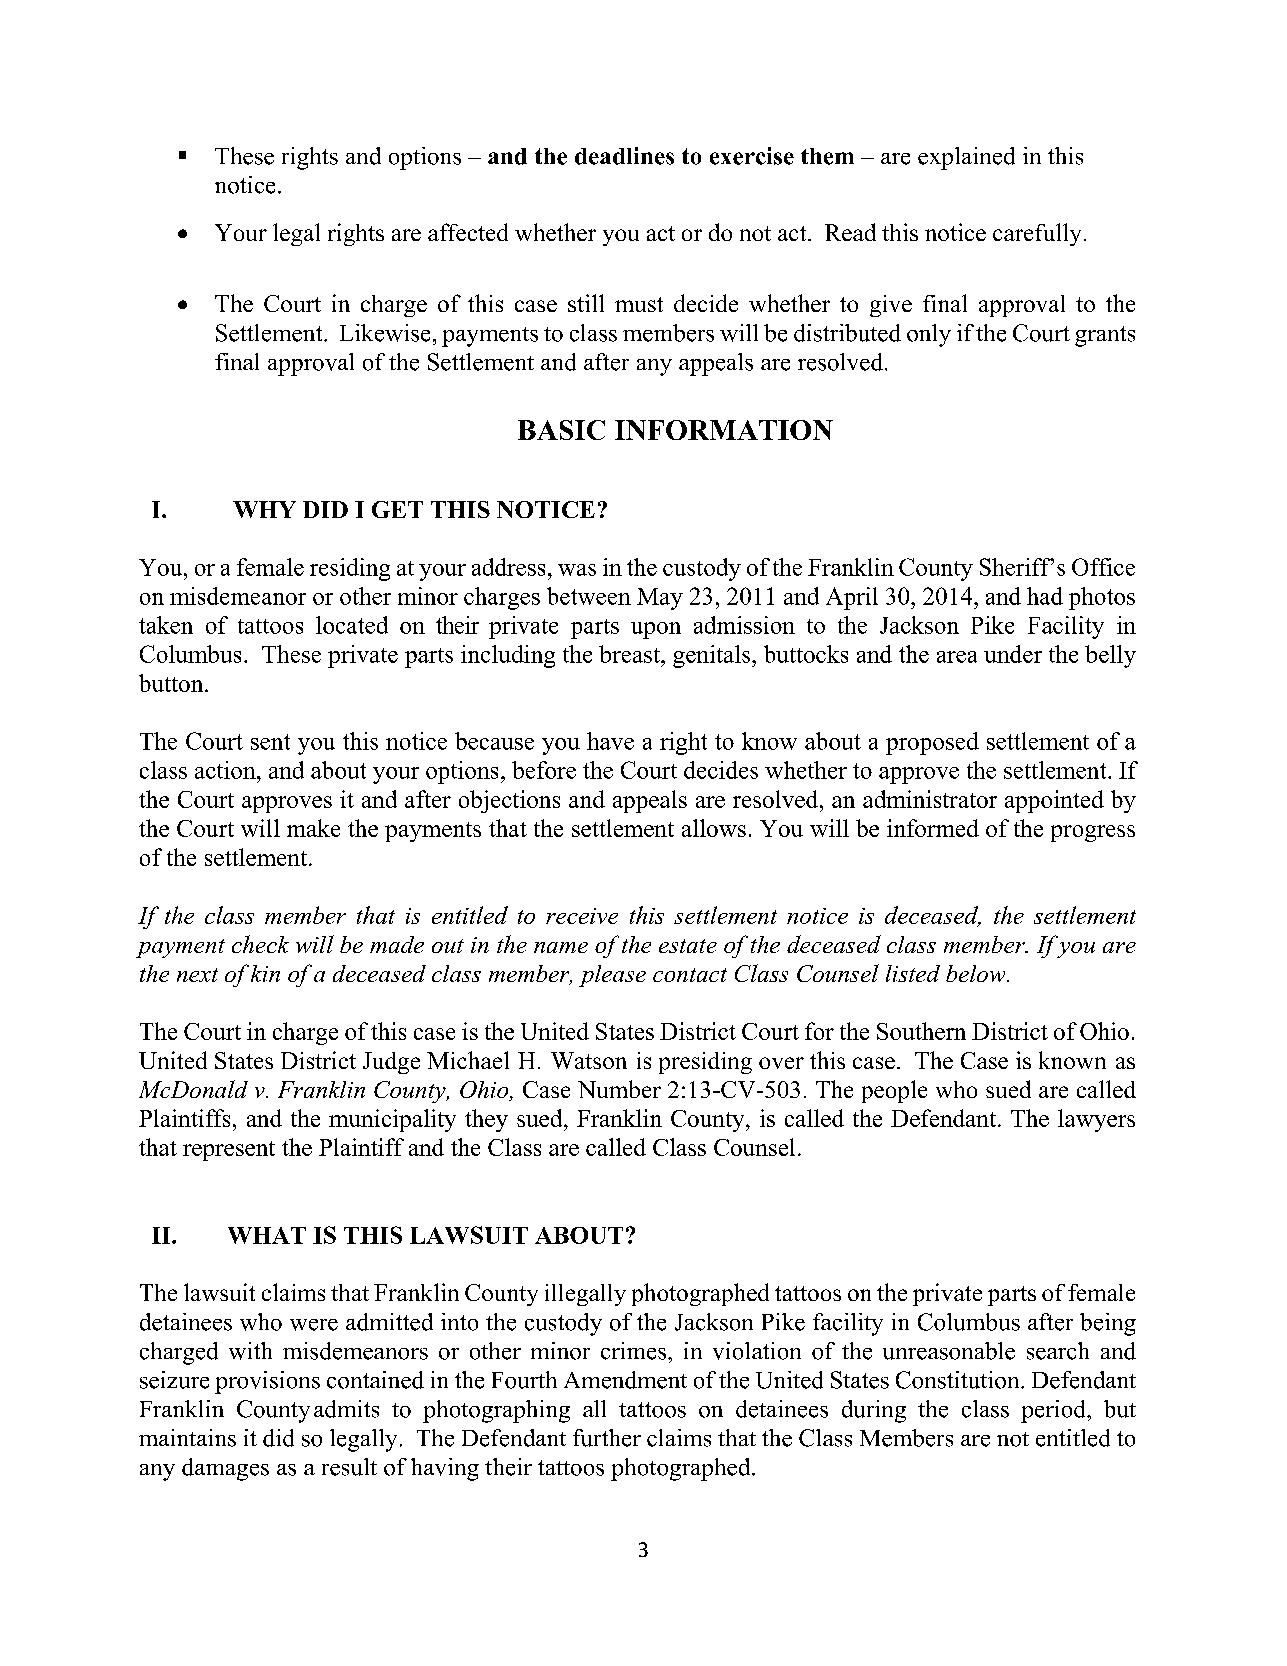 The image size is (1287, 1666). What do you see at coordinates (966, 158) in the screenshot?
I see `explained` at bounding box center [966, 158].
